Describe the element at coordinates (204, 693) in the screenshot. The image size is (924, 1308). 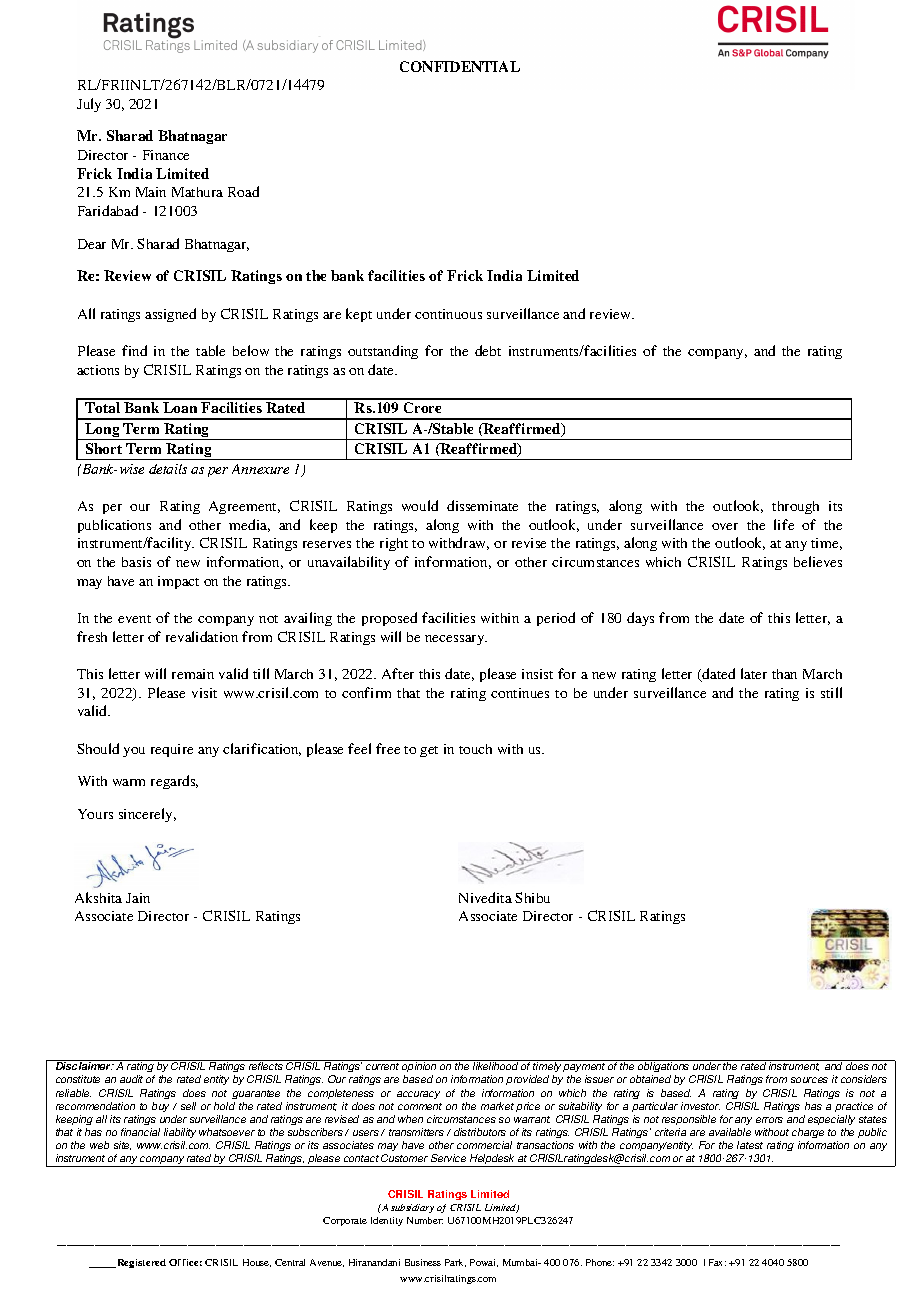
I see `visit` at that location.
